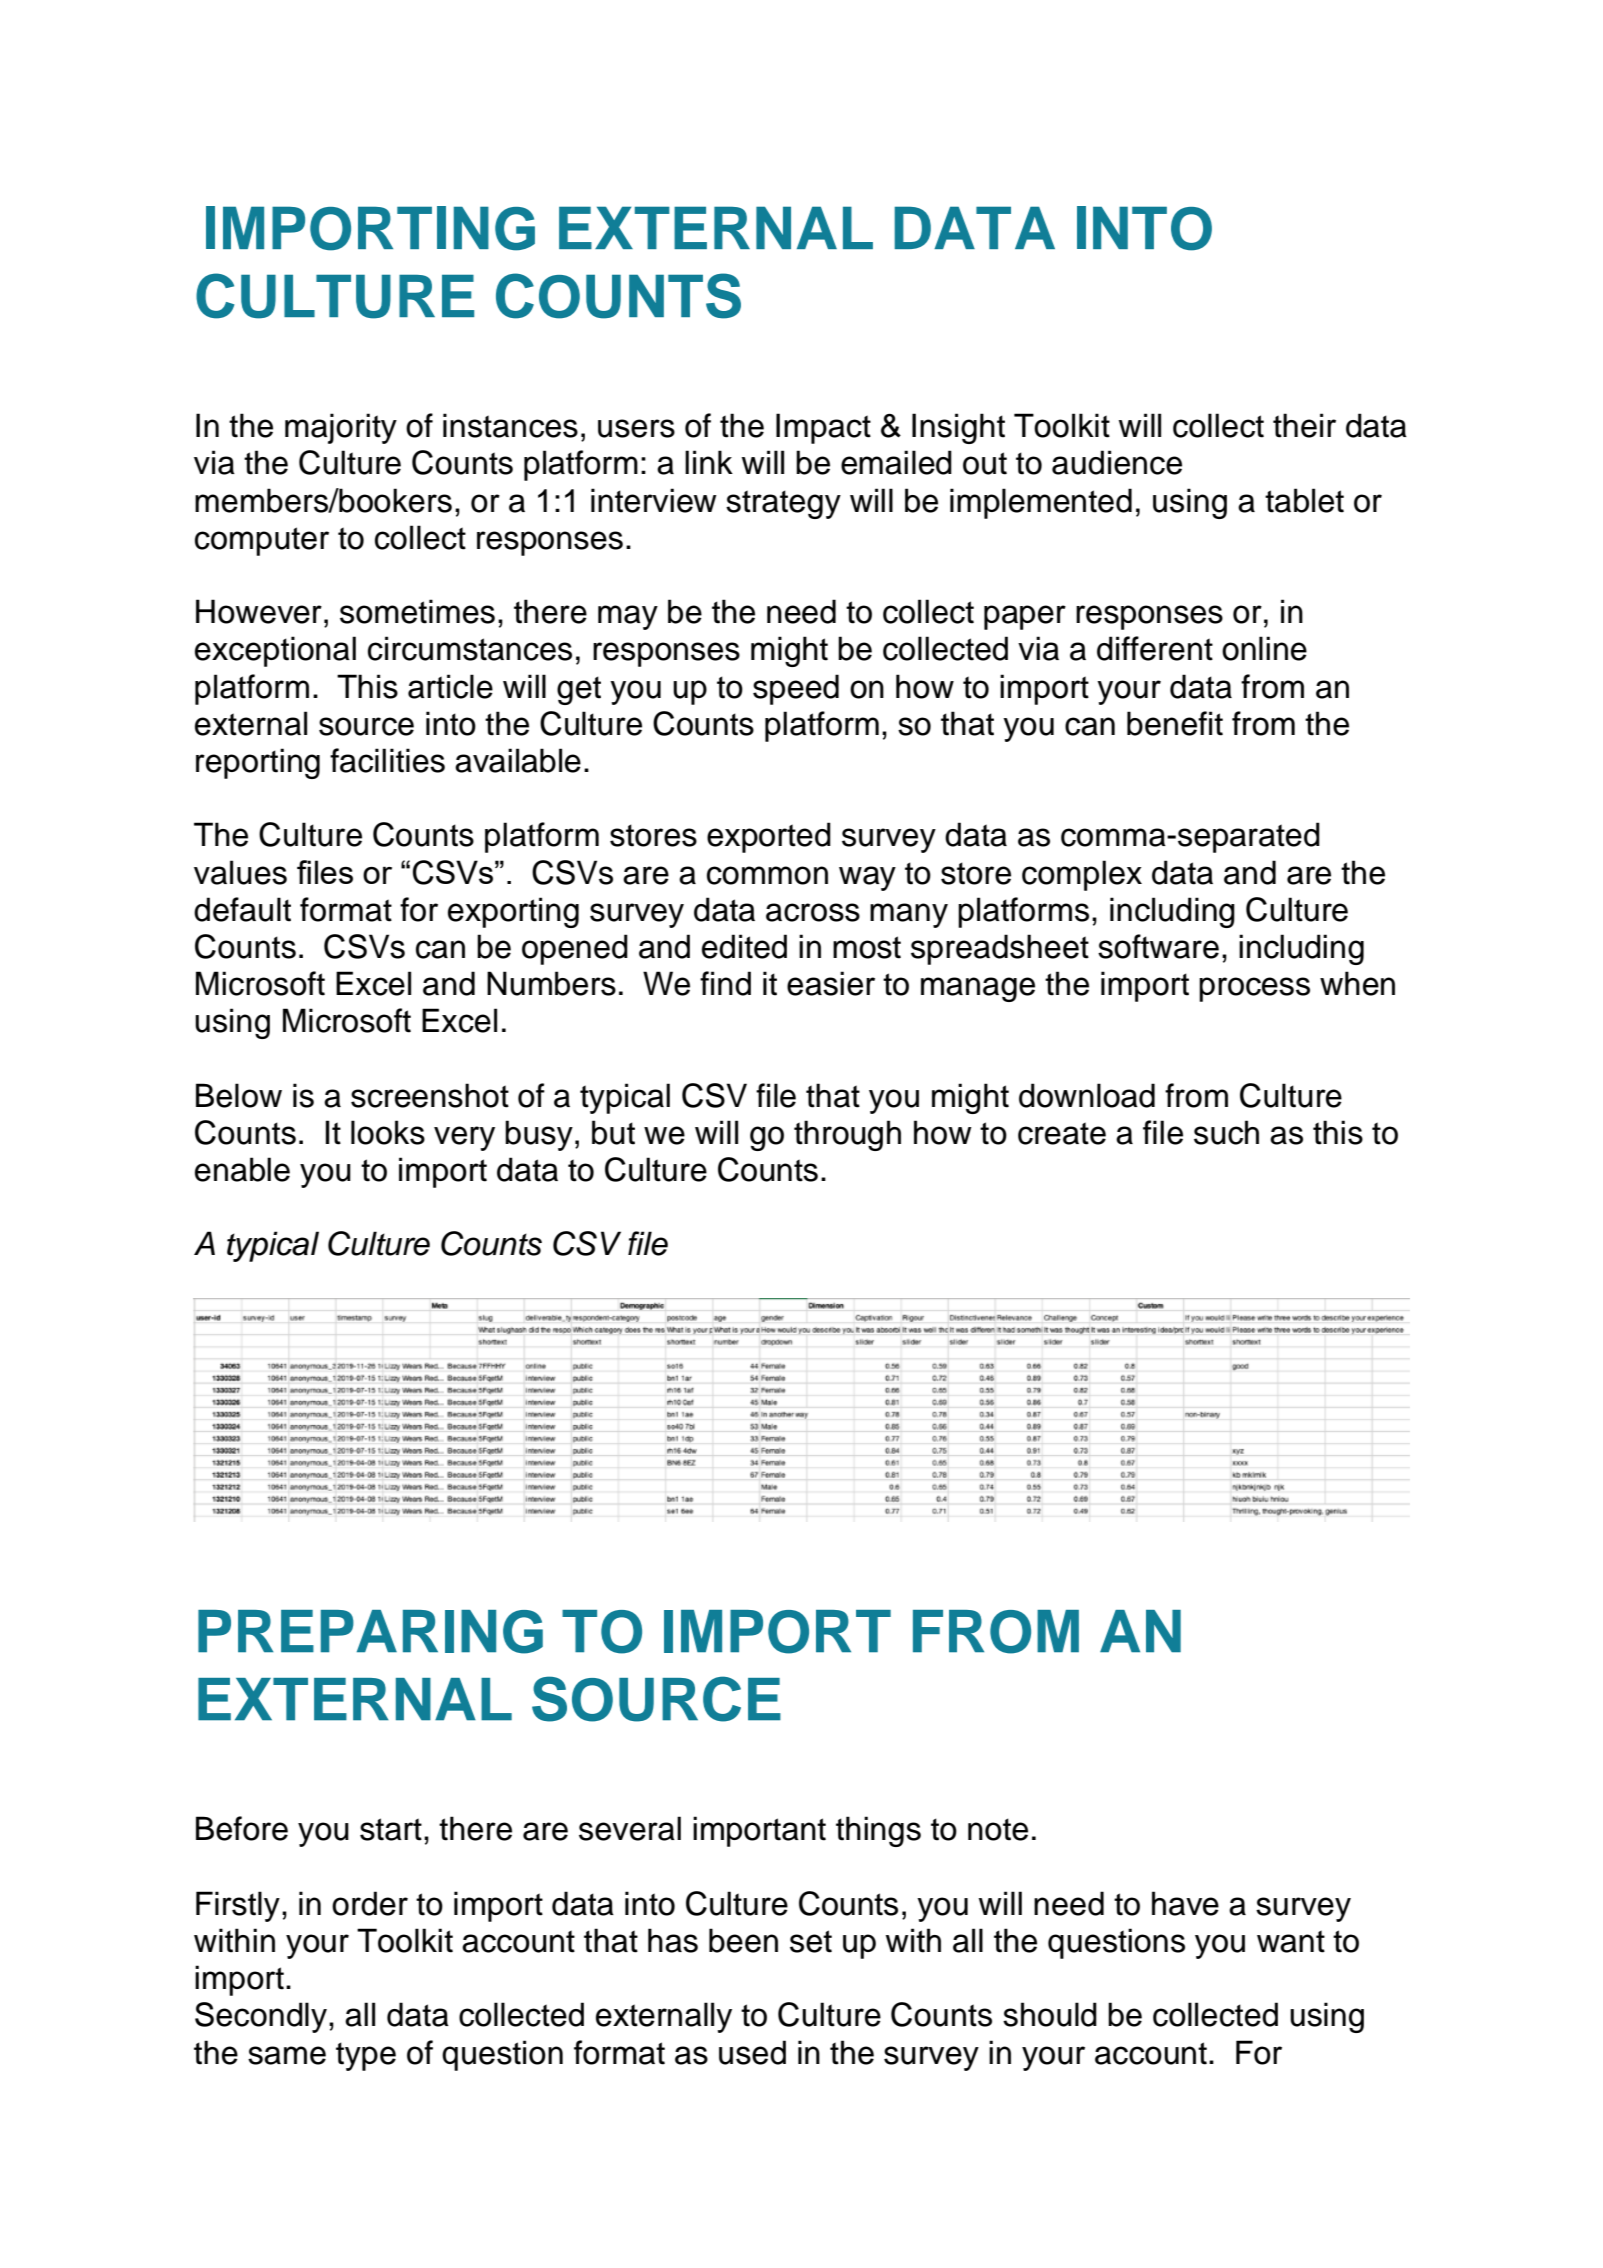 Image resolution: width=1603 pixels, height=2268 pixels. What do you see at coordinates (878, 1831) in the image?
I see `things` at bounding box center [878, 1831].
